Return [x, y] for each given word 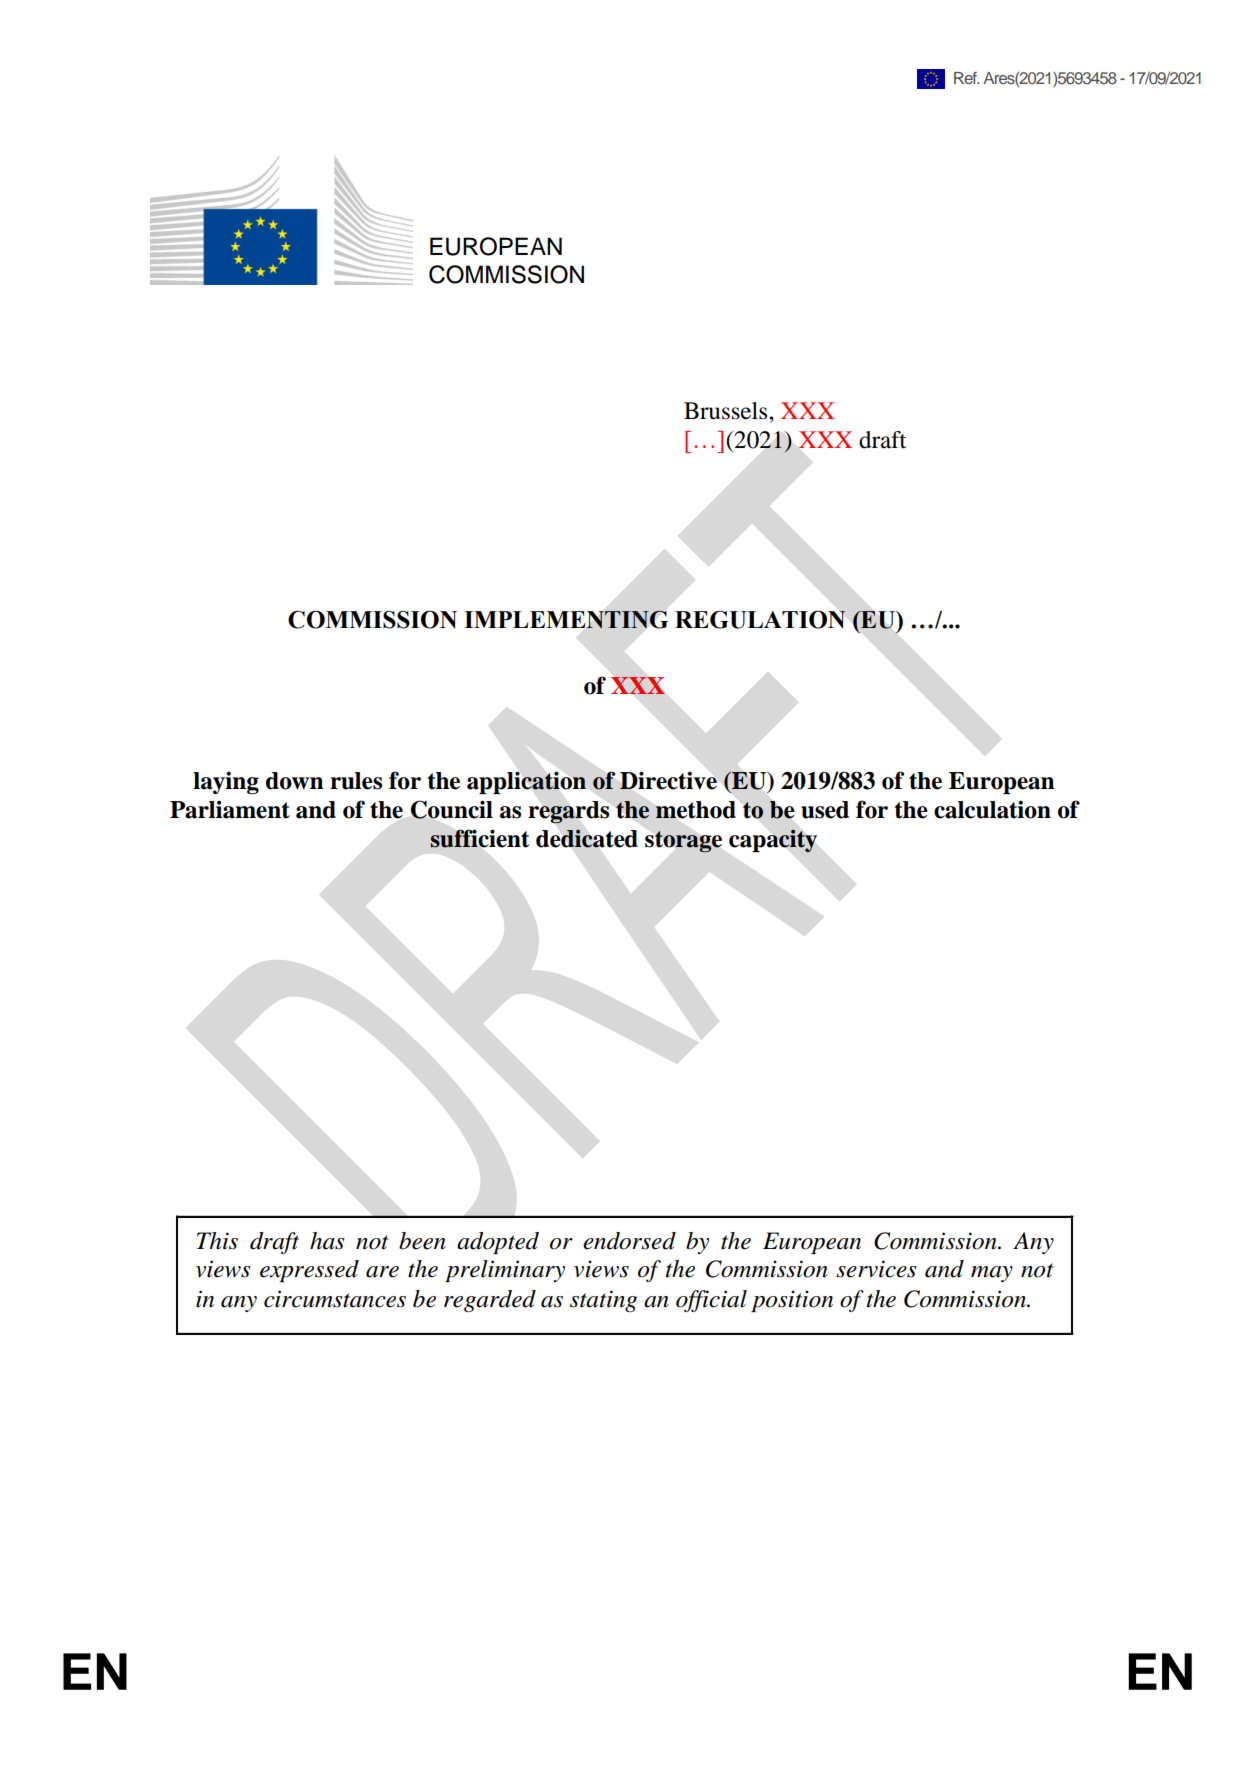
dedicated [587, 838]
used [825, 810]
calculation [992, 809]
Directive [668, 780]
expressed [309, 1271]
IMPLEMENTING [566, 619]
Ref [966, 78]
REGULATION [760, 619]
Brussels [727, 411]
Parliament [230, 809]
